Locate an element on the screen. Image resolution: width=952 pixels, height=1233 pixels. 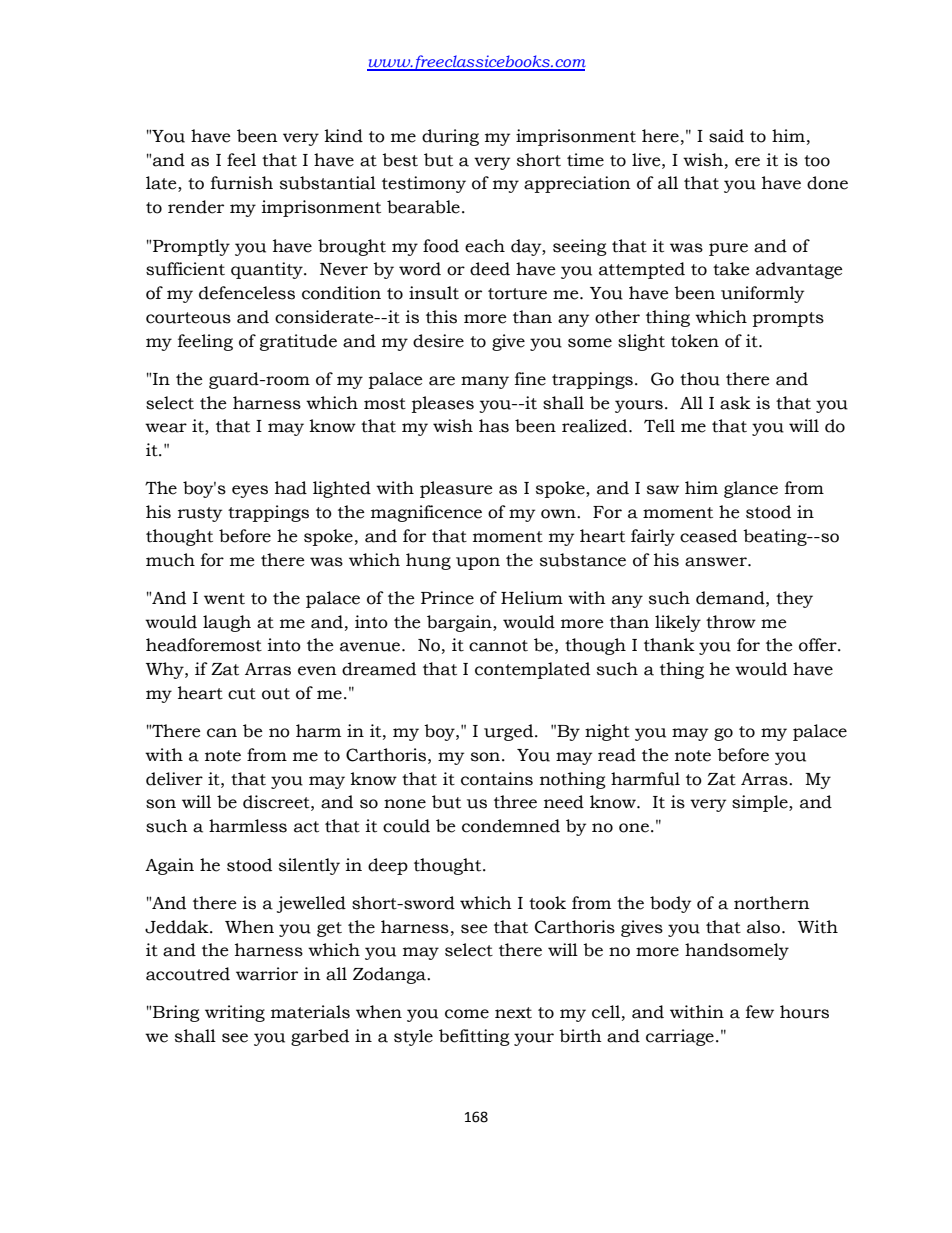
during is located at coordinates (450, 137).
